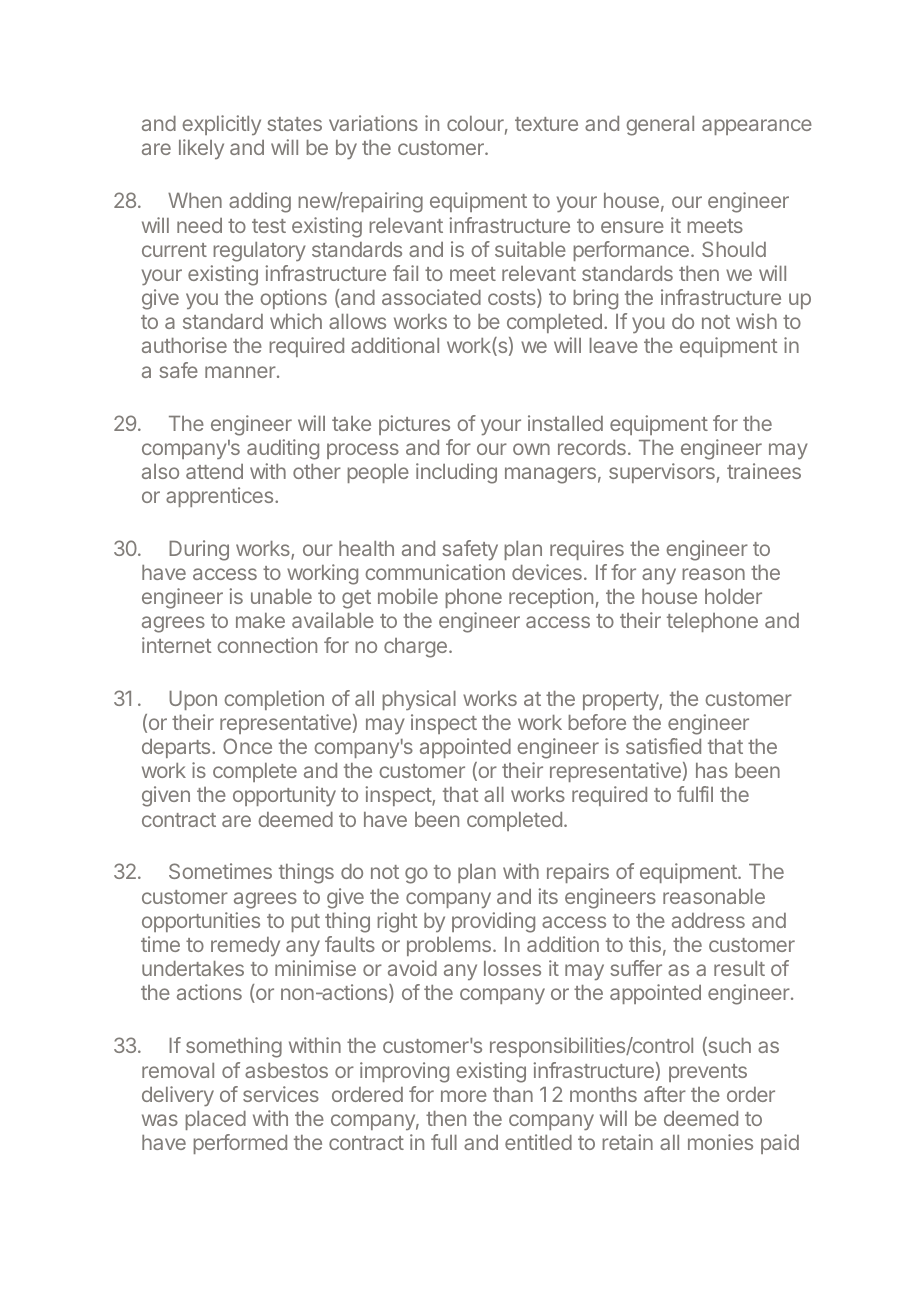 This screenshot has width=924, height=1309. Describe the element at coordinates (215, 1120) in the screenshot. I see `placed` at that location.
